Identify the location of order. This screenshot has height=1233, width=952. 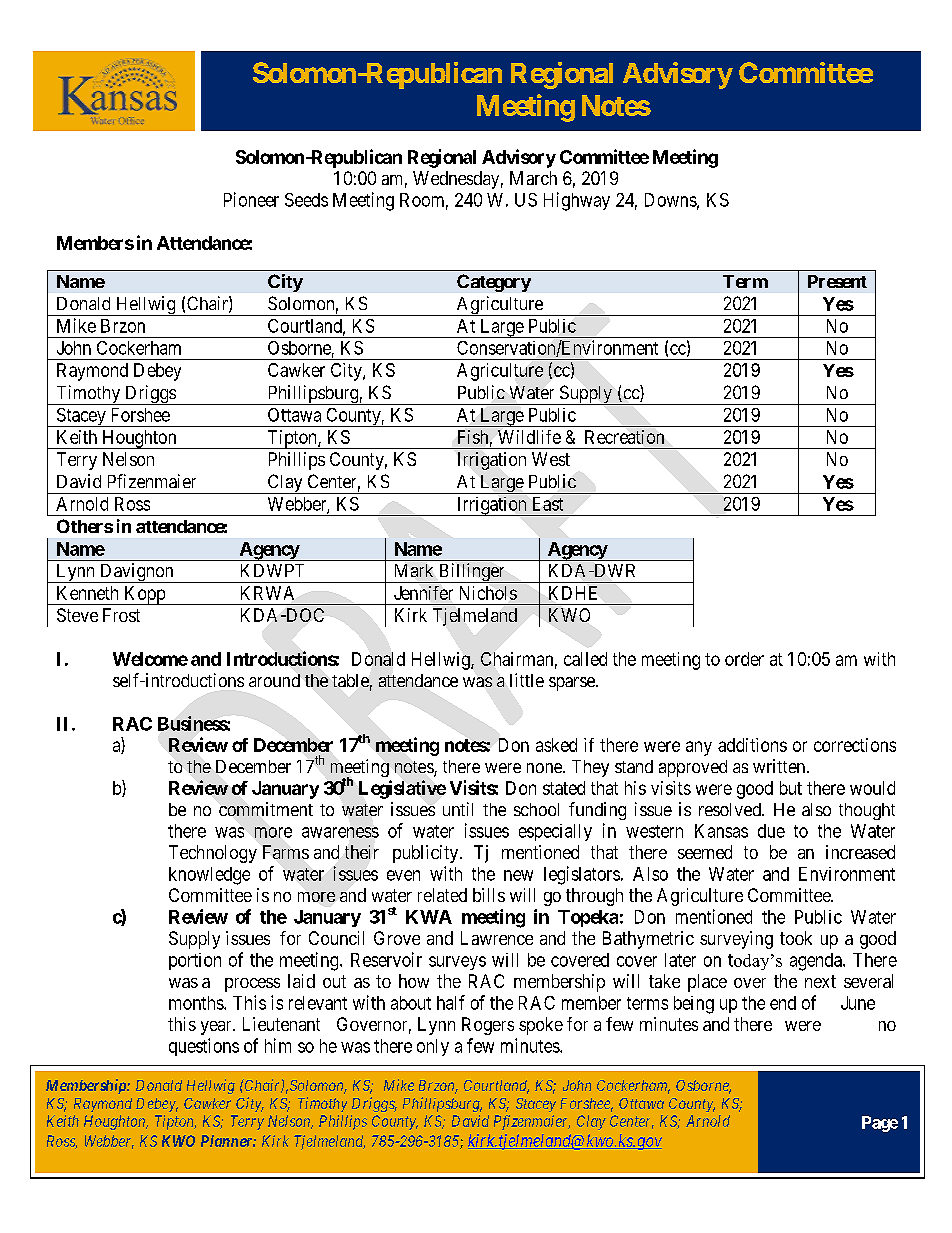
(744, 659).
